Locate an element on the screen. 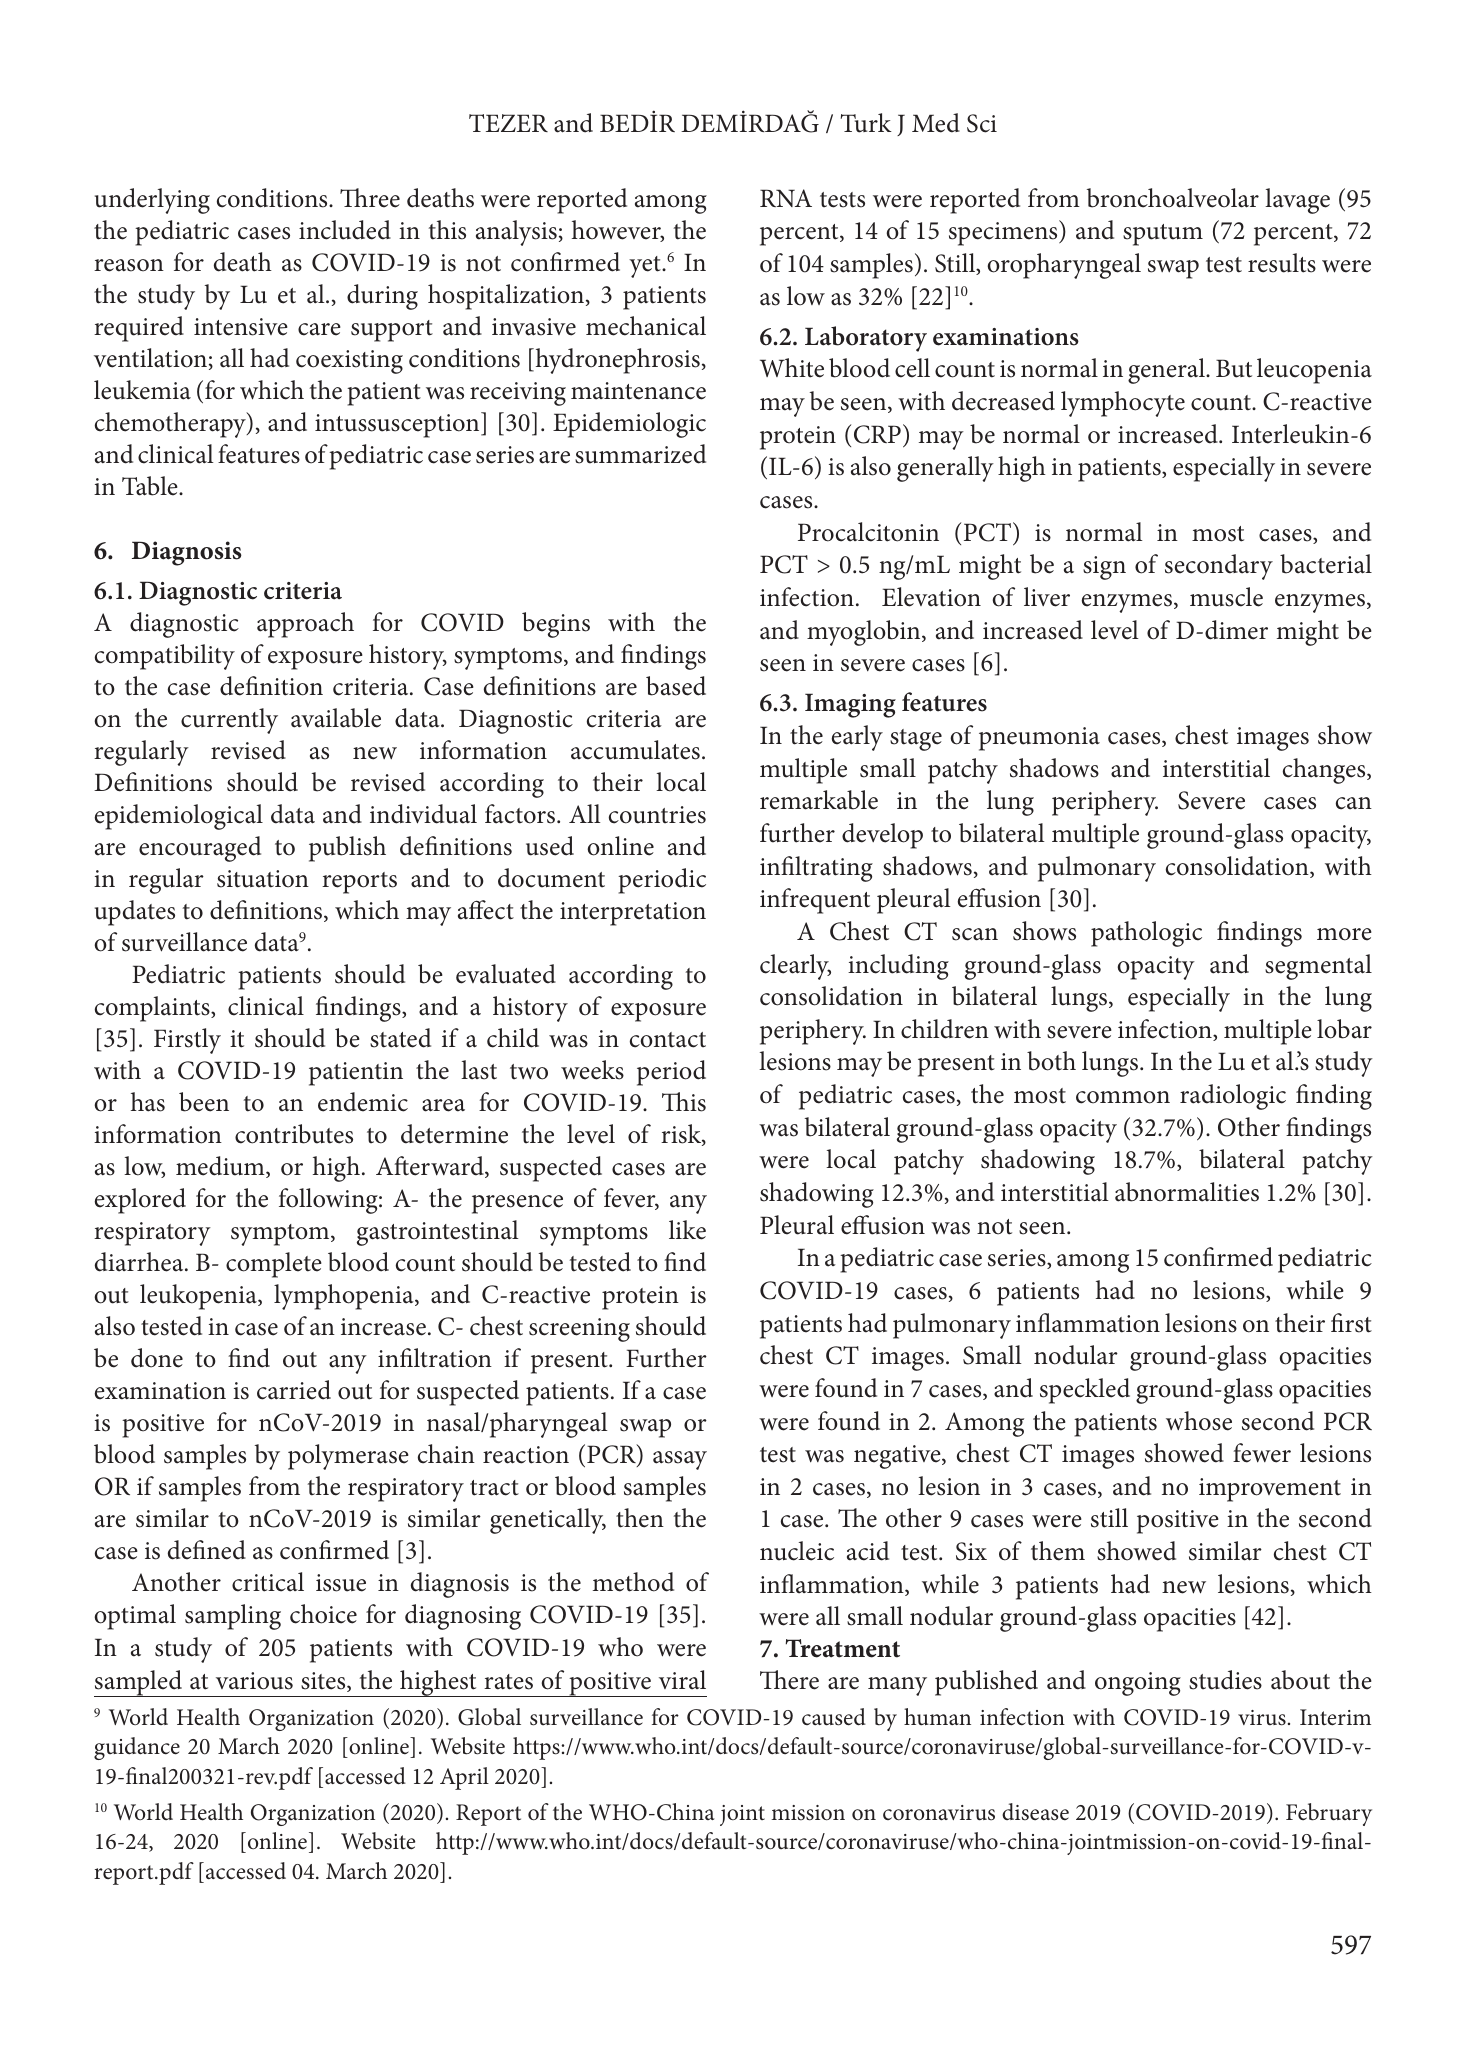  Three is located at coordinates (370, 198).
